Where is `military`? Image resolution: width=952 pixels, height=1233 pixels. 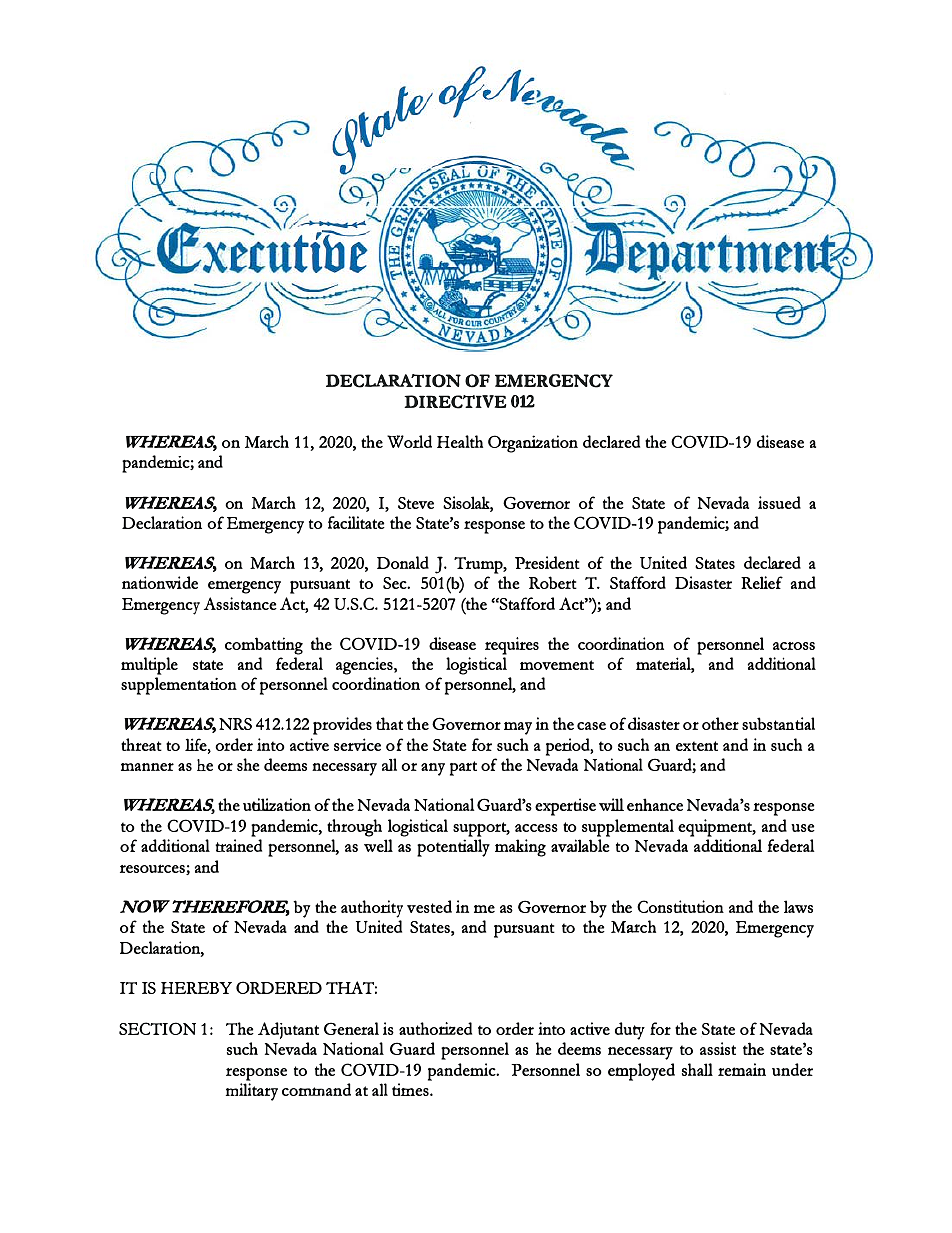
military is located at coordinates (252, 1092).
